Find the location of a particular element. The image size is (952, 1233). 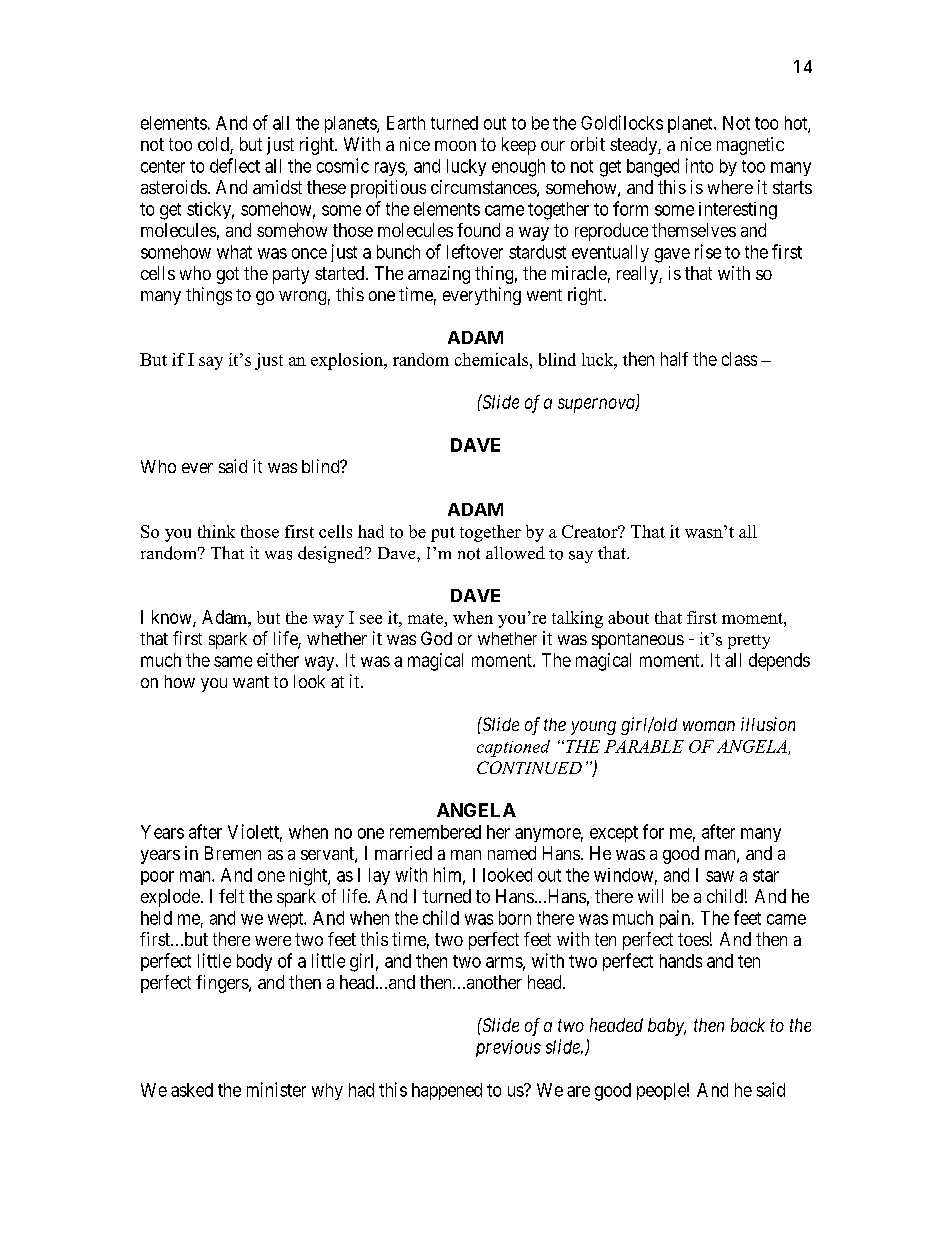

deflect is located at coordinates (235, 165).
